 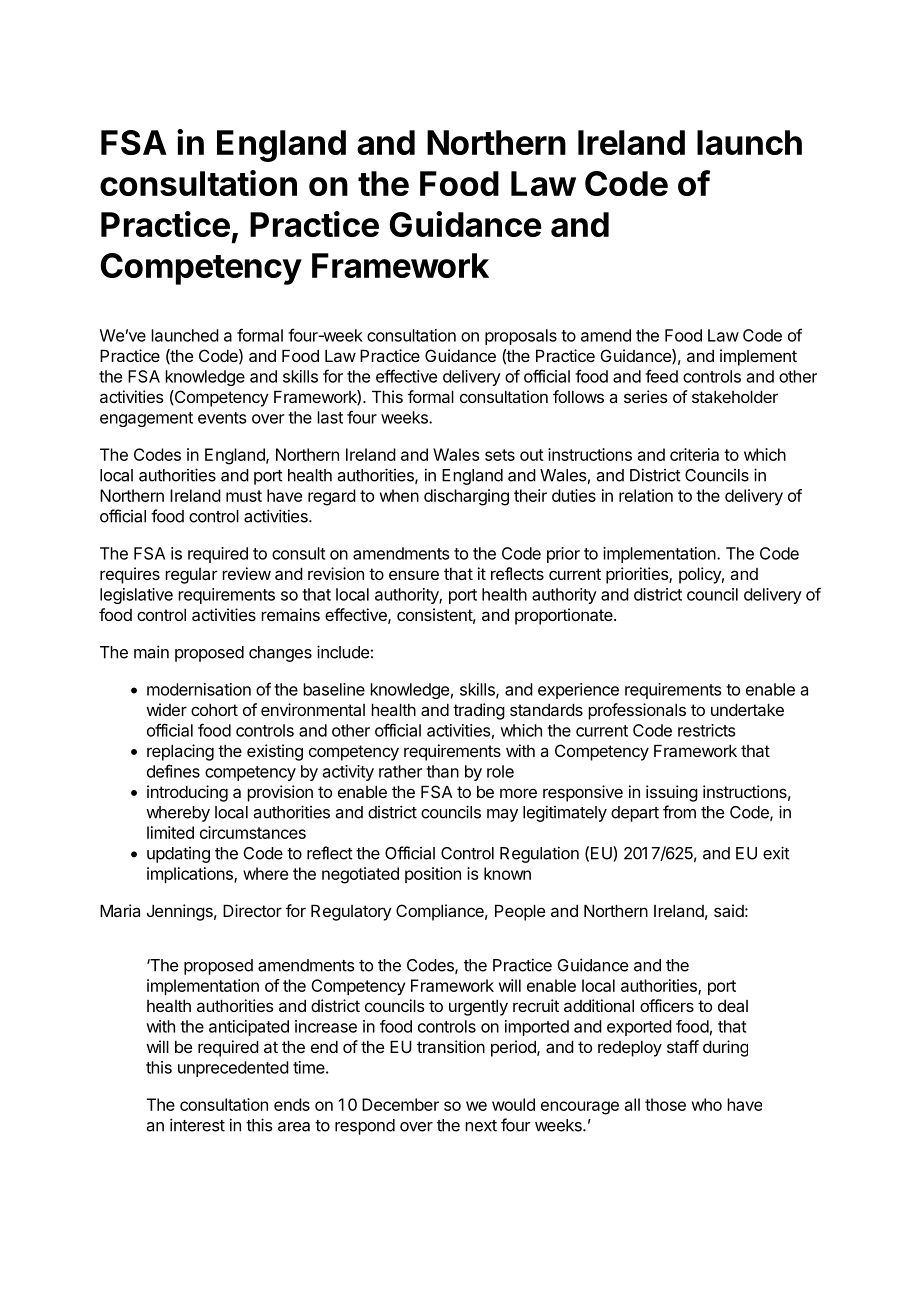 What do you see at coordinates (180, 752) in the screenshot?
I see `replacing` at bounding box center [180, 752].
